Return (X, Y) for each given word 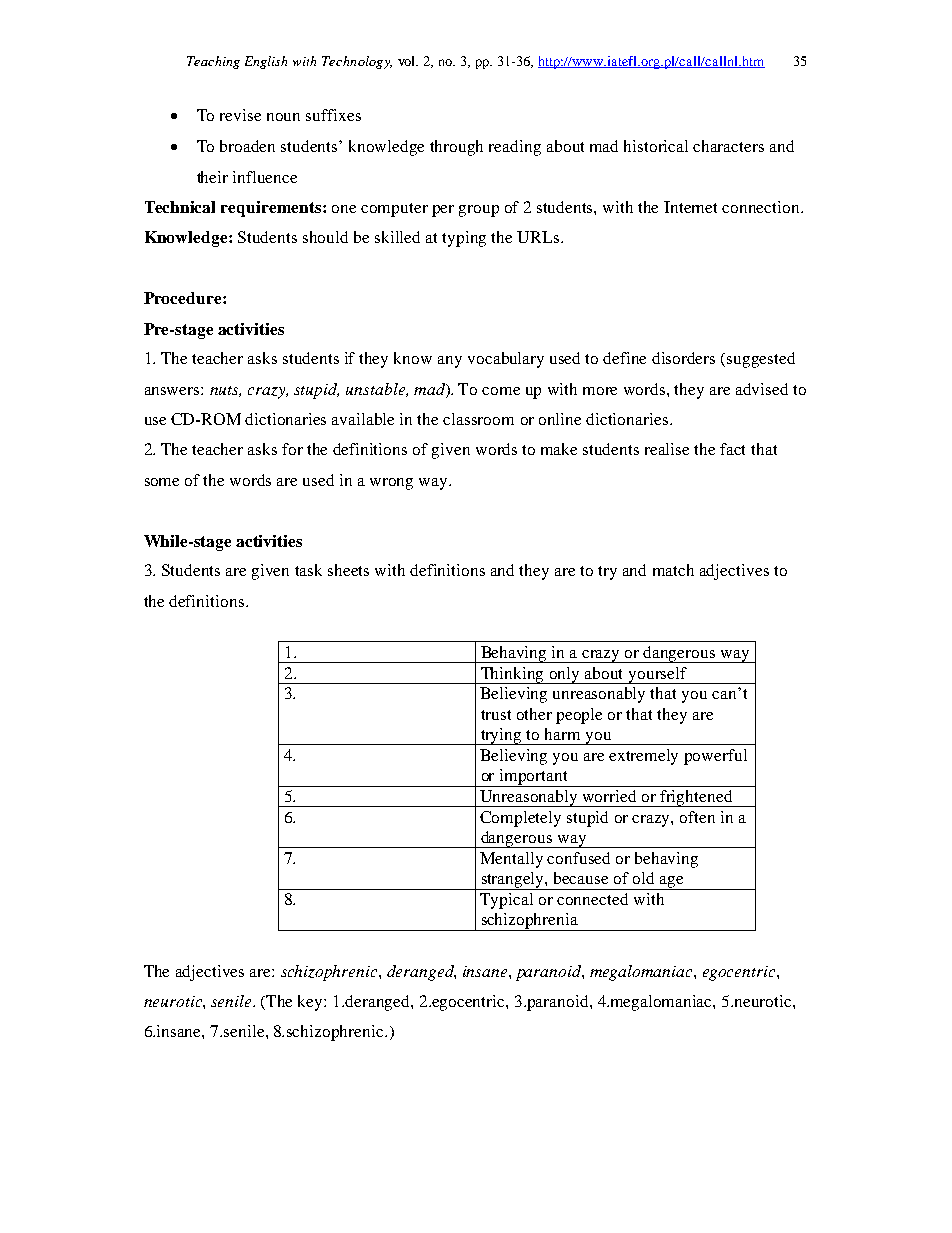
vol (408, 61)
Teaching (213, 62)
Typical (506, 901)
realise (667, 449)
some (162, 482)
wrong (391, 484)
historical (656, 146)
